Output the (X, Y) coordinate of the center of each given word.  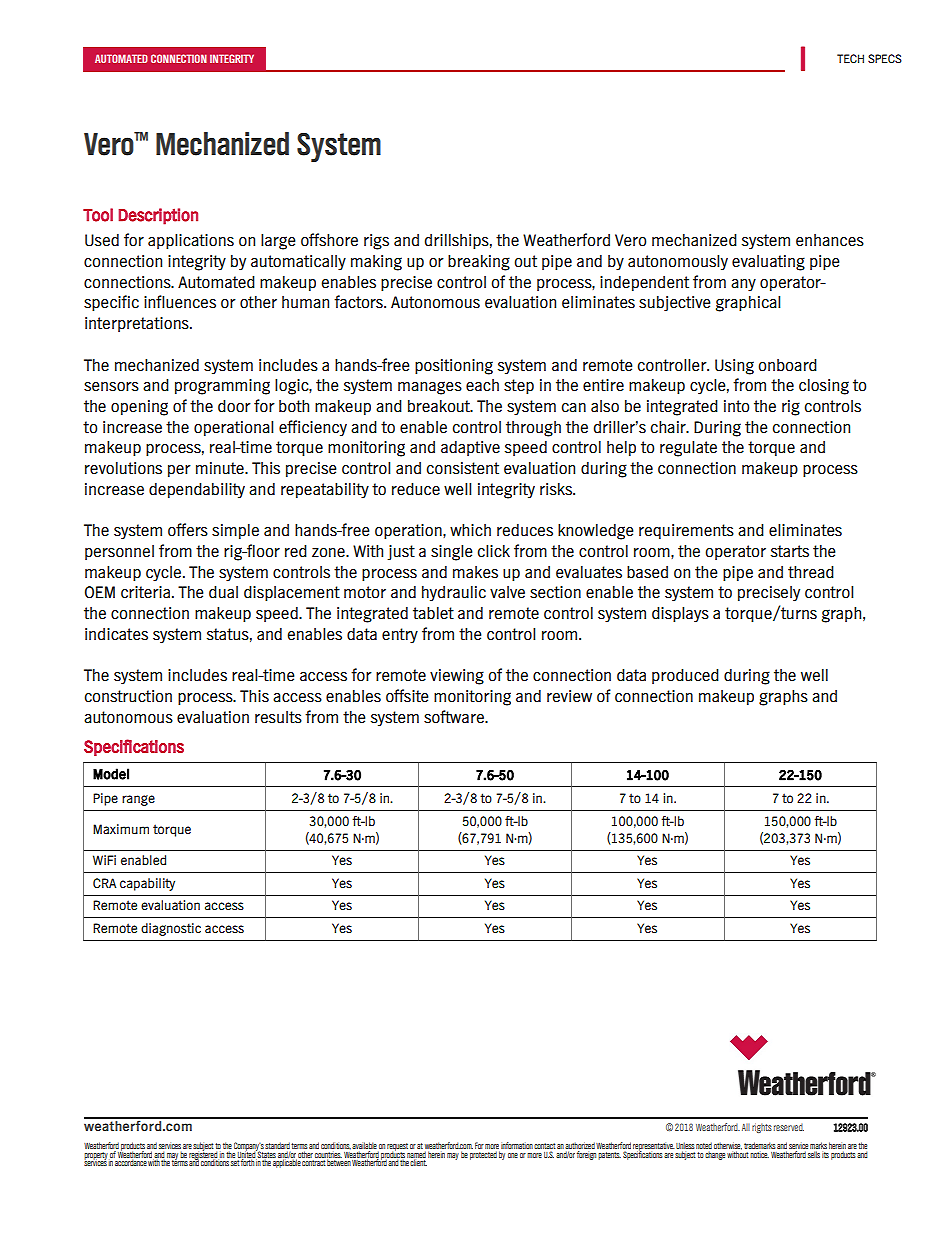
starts (790, 551)
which (470, 530)
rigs (376, 242)
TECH (850, 58)
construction (128, 696)
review (569, 696)
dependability (197, 491)
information (517, 1145)
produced (685, 676)
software (455, 717)
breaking (479, 263)
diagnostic (171, 929)
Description (158, 216)
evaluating (768, 263)
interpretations (138, 324)
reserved (789, 1127)
